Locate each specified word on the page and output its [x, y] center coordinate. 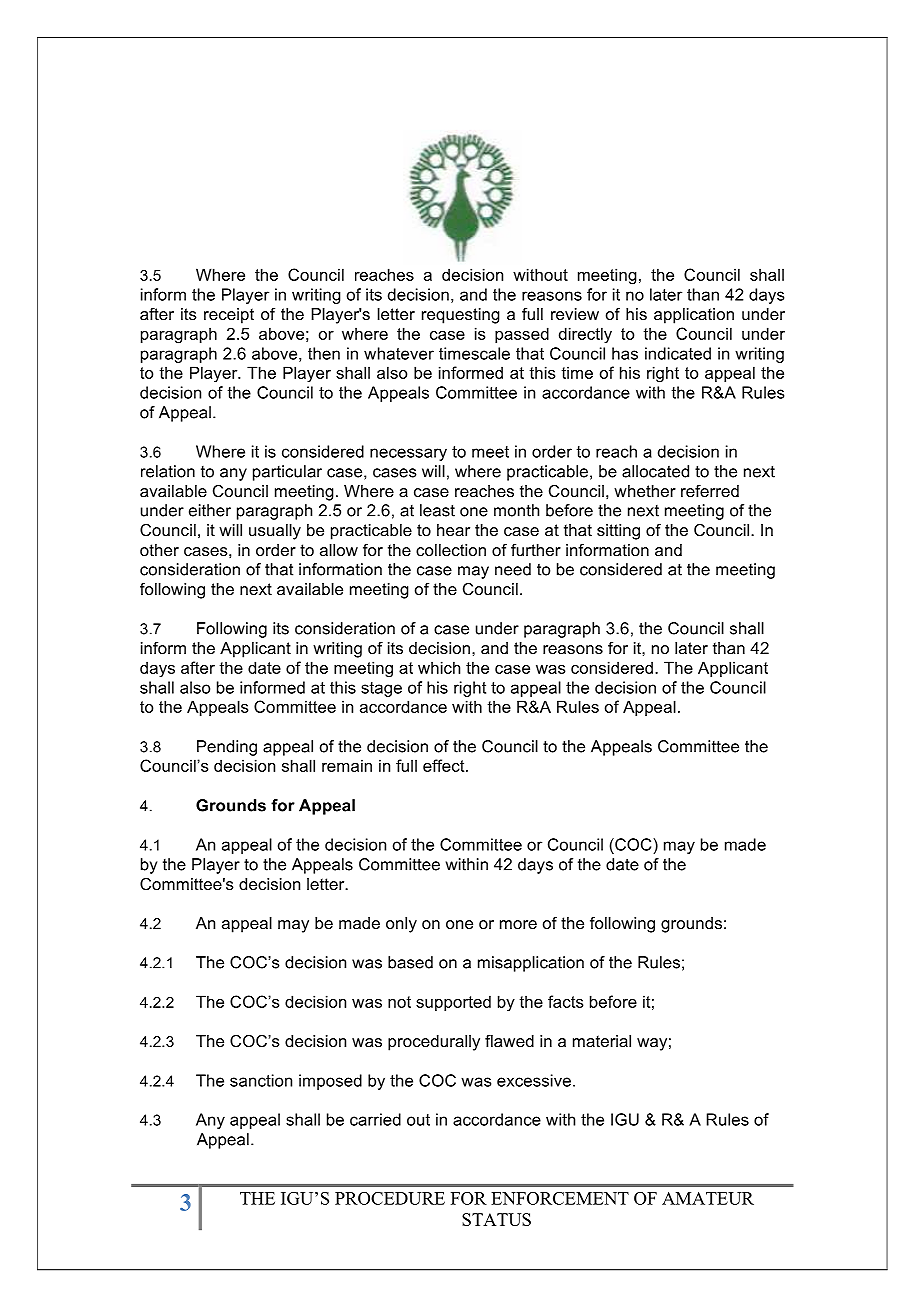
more [518, 924]
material [602, 1041]
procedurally [434, 1043]
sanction [261, 1080]
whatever [399, 353]
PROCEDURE [390, 1198]
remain [347, 765]
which [439, 667]
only [401, 925]
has [625, 353]
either [210, 510]
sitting [618, 532]
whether [645, 491]
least [437, 510]
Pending [227, 748]
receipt [229, 316]
